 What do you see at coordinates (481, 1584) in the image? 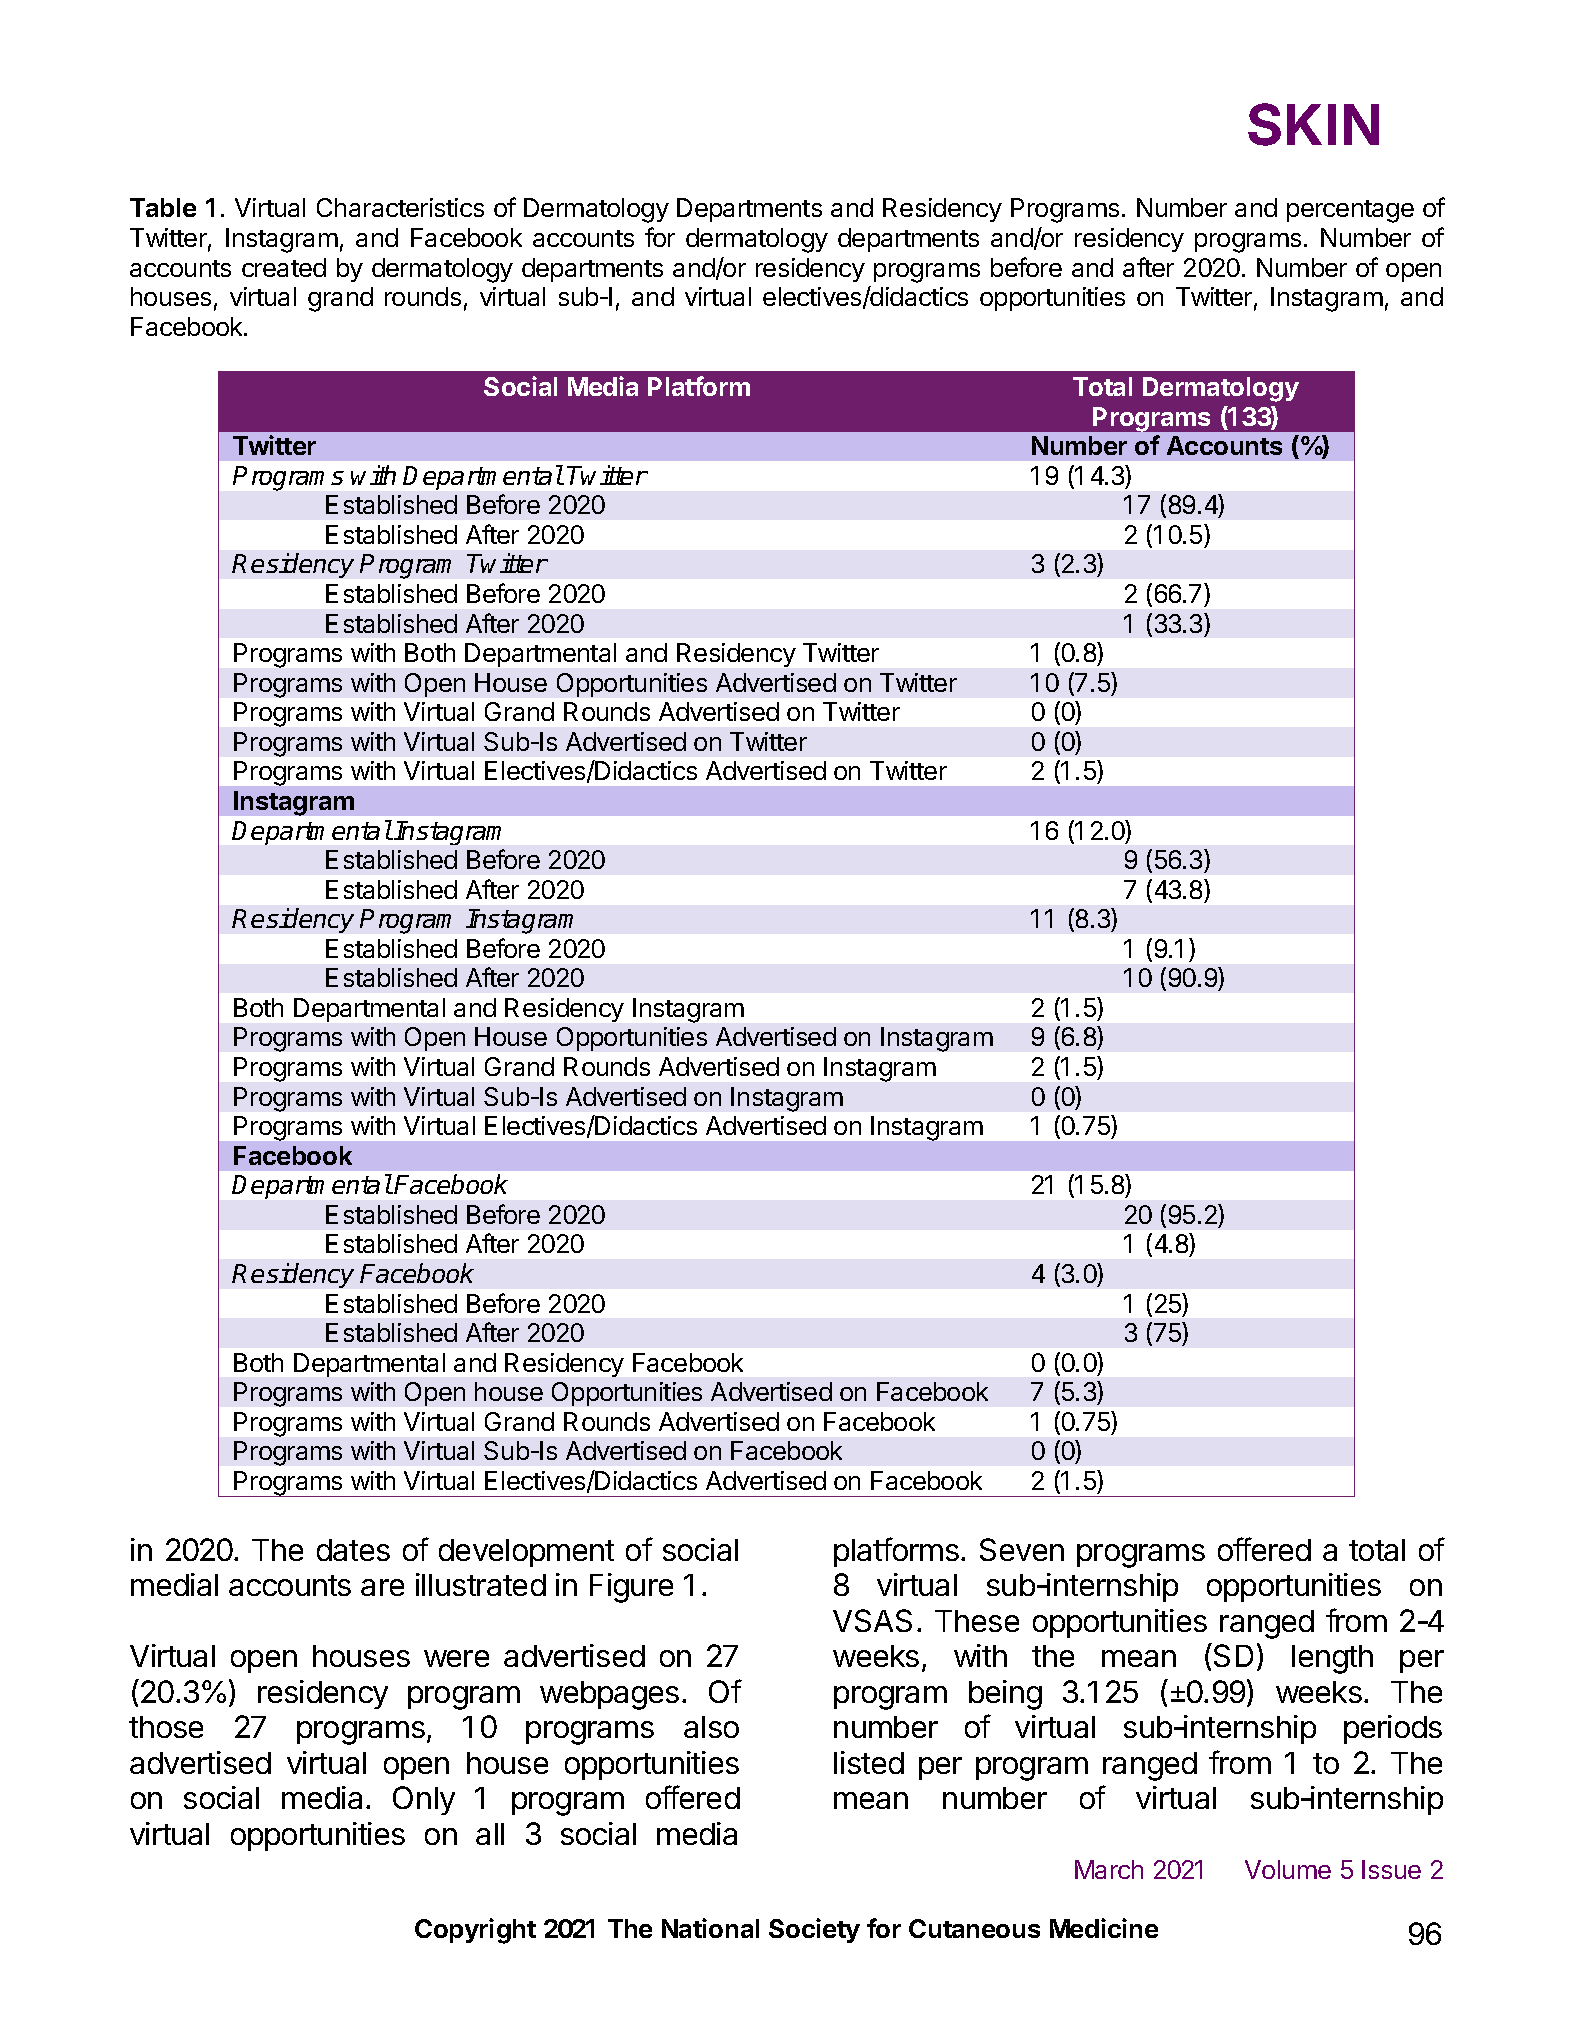
I see `illustrated` at bounding box center [481, 1584].
